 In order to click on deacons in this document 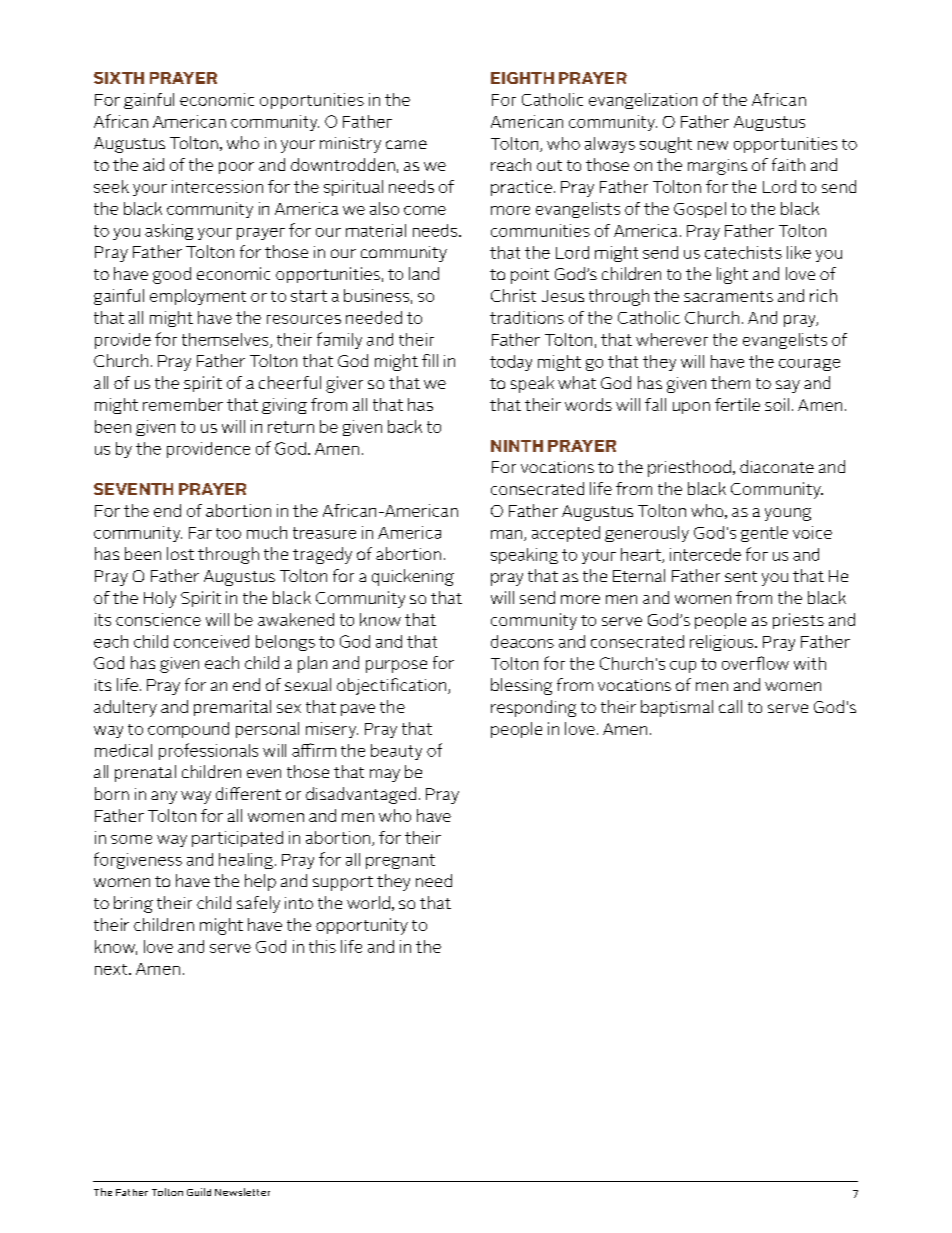, I will do `click(522, 641)`.
